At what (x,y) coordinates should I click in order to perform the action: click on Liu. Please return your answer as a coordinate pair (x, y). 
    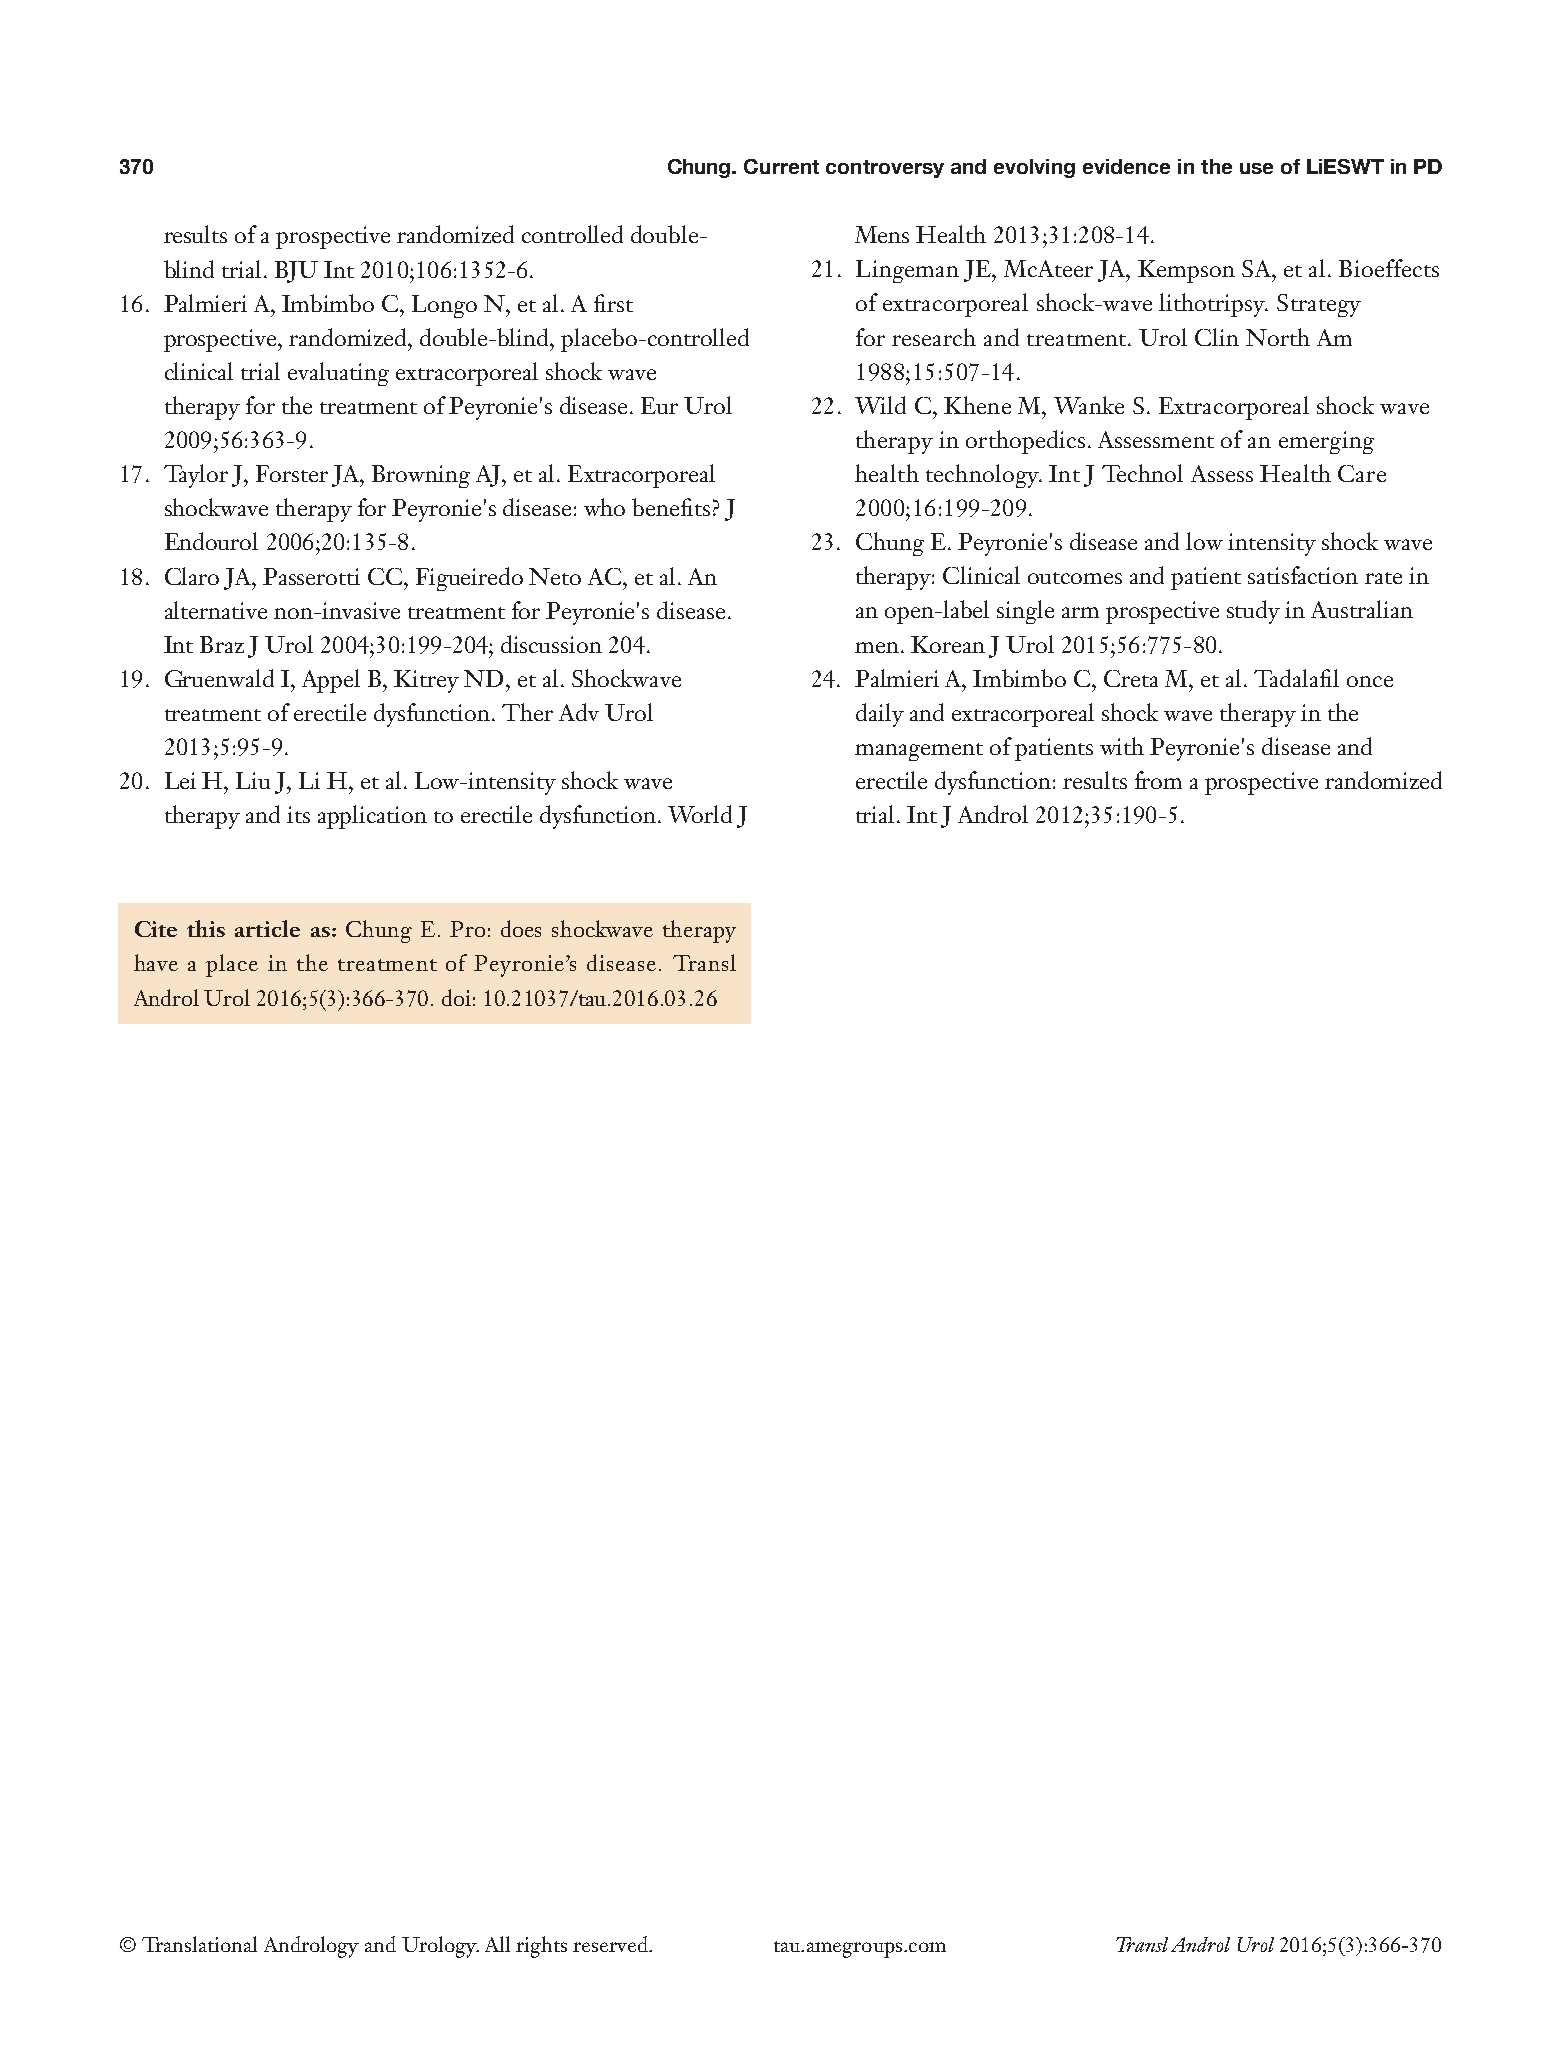
    Looking at the image, I should click on (253, 780).
